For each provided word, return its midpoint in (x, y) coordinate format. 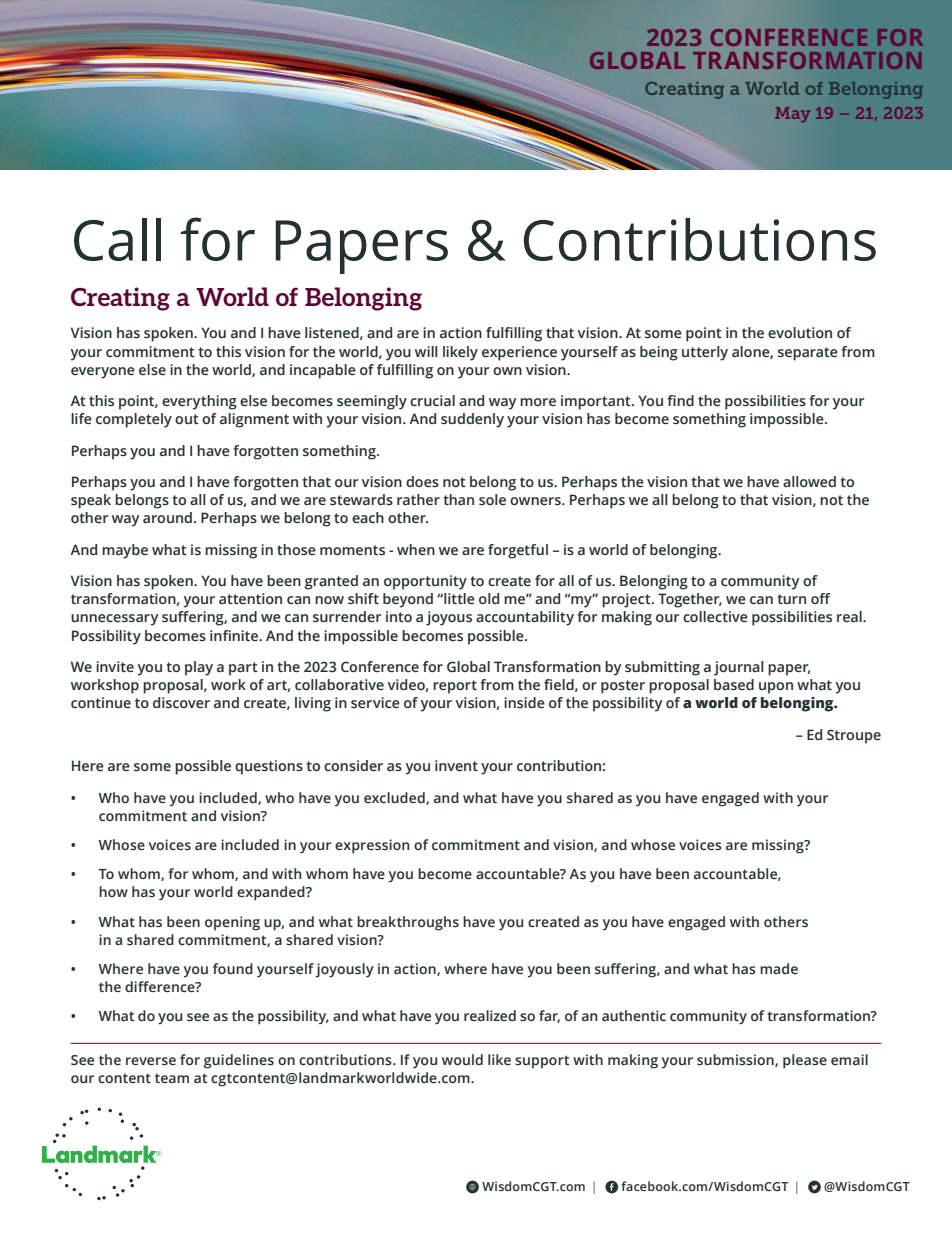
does (422, 482)
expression (372, 846)
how (113, 891)
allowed (809, 482)
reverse (151, 1061)
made (779, 968)
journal (739, 668)
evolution (800, 332)
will (426, 351)
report (455, 687)
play (199, 668)
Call (117, 239)
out (187, 419)
